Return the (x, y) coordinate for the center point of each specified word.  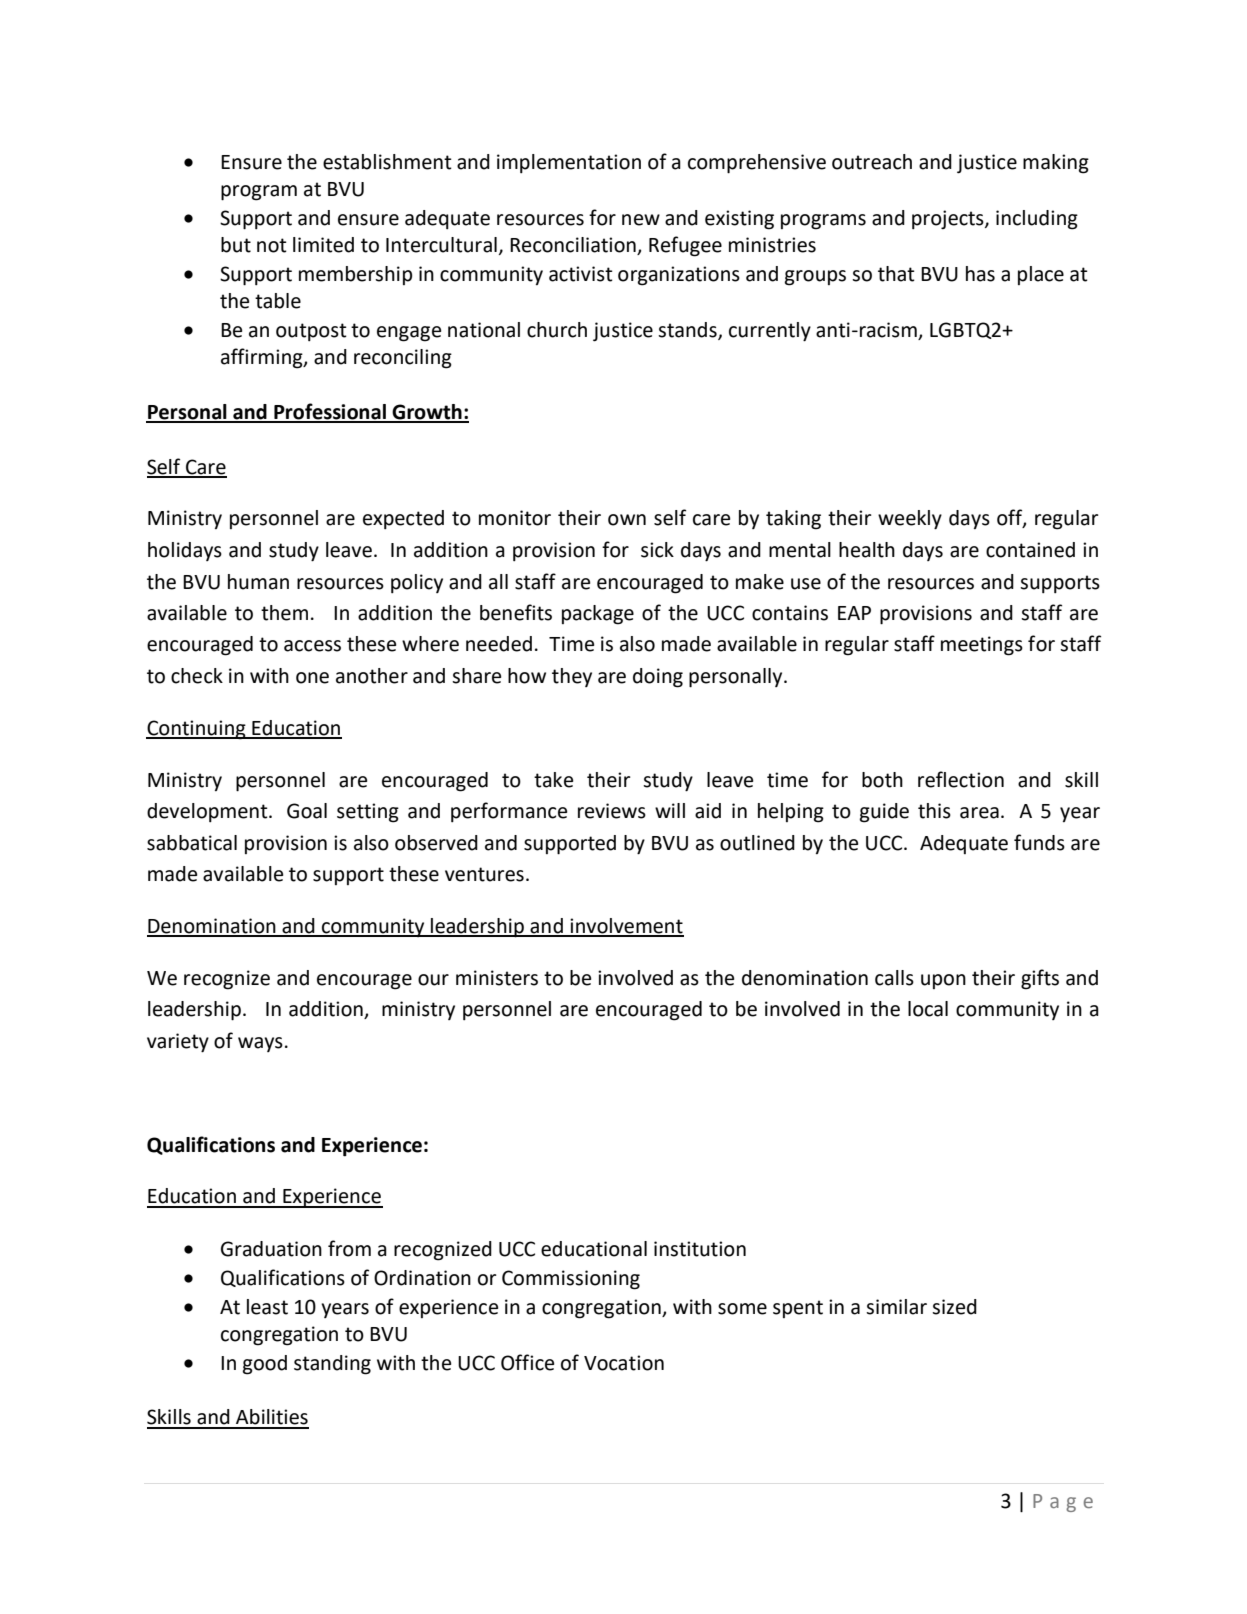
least (267, 1307)
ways (260, 1044)
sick (657, 550)
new (641, 220)
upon (943, 981)
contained (1030, 550)
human (258, 582)
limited (323, 245)
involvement (626, 927)
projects (949, 219)
